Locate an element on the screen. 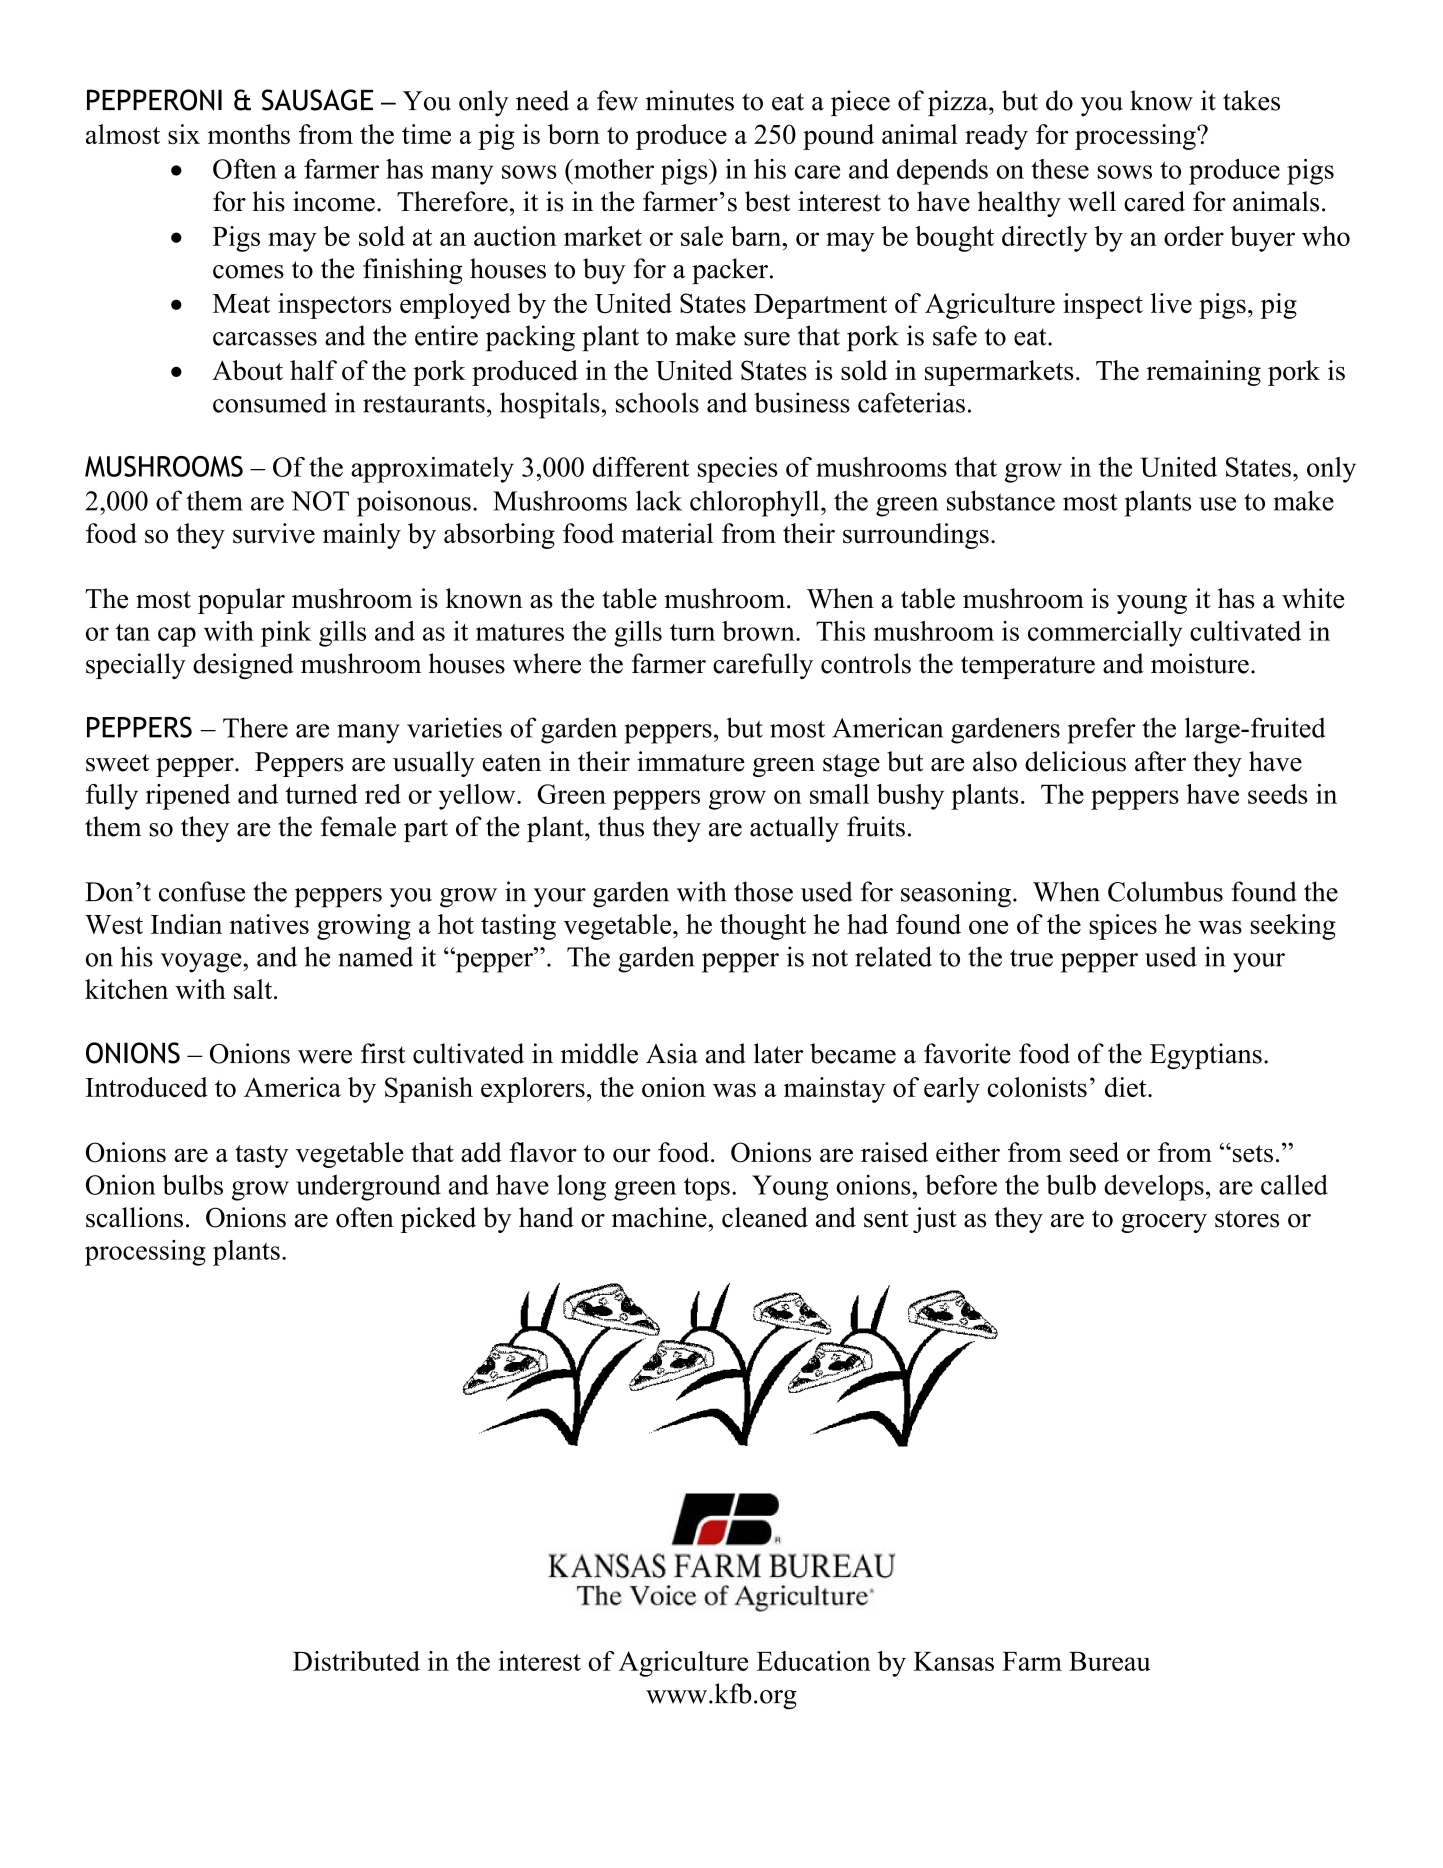  chlorophyll is located at coordinates (756, 503).
